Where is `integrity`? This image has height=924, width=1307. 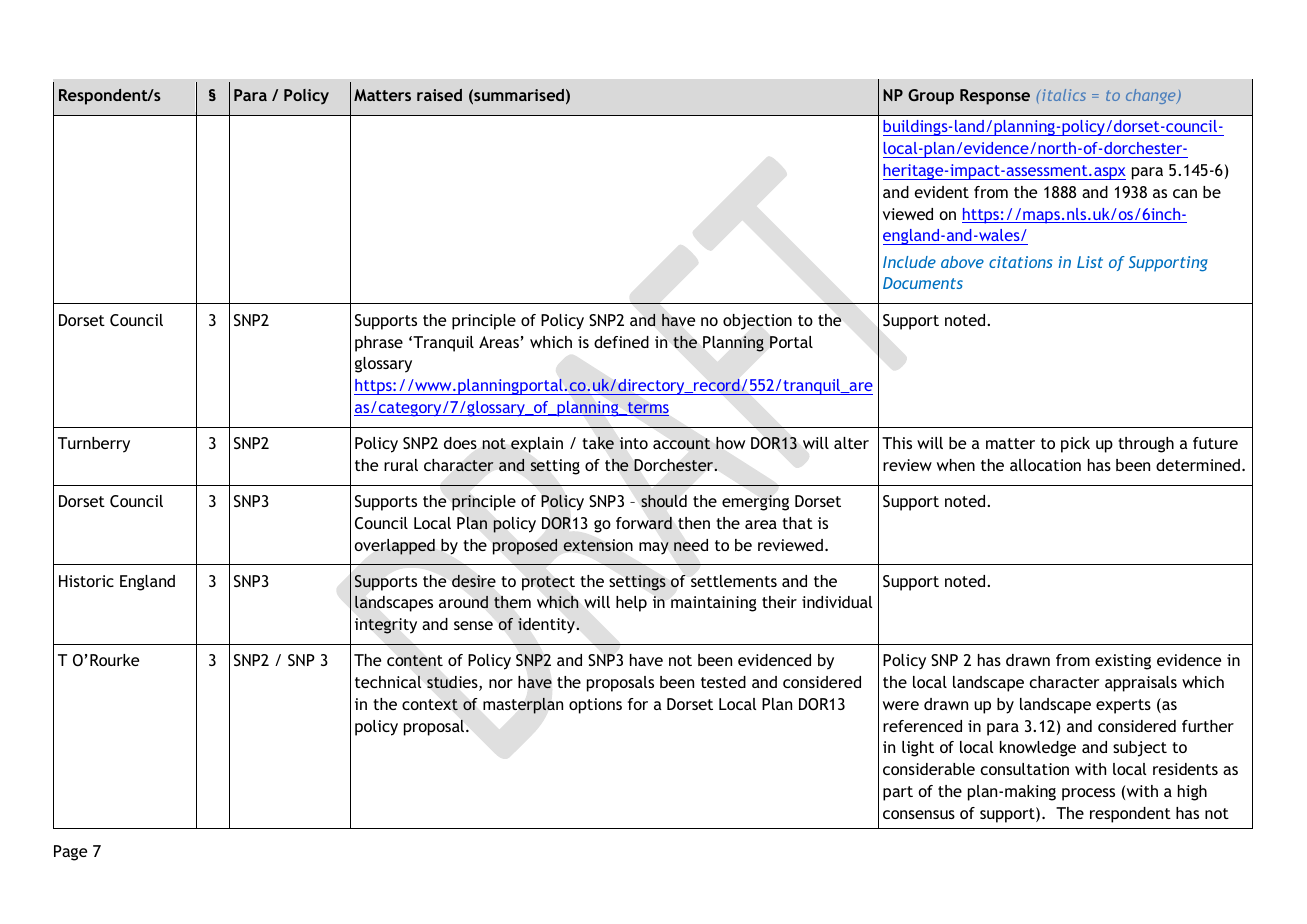
integrity is located at coordinates (386, 626).
